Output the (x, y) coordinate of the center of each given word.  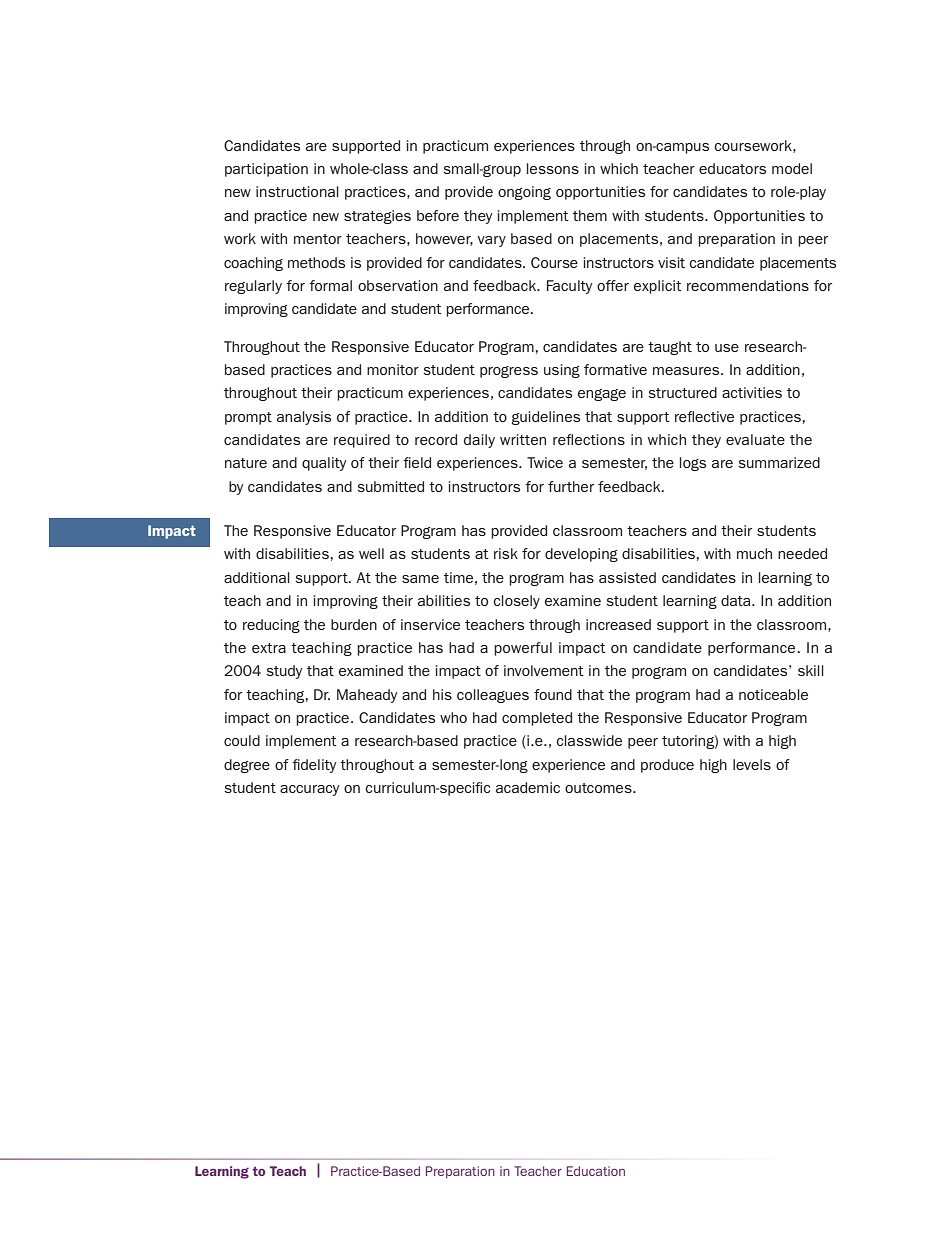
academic (528, 787)
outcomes (599, 788)
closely (516, 602)
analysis (304, 418)
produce (667, 766)
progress (509, 372)
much (754, 553)
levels (752, 764)
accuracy (309, 790)
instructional (297, 191)
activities (752, 392)
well (371, 553)
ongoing (524, 193)
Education (596, 1171)
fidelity (314, 766)
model (792, 168)
